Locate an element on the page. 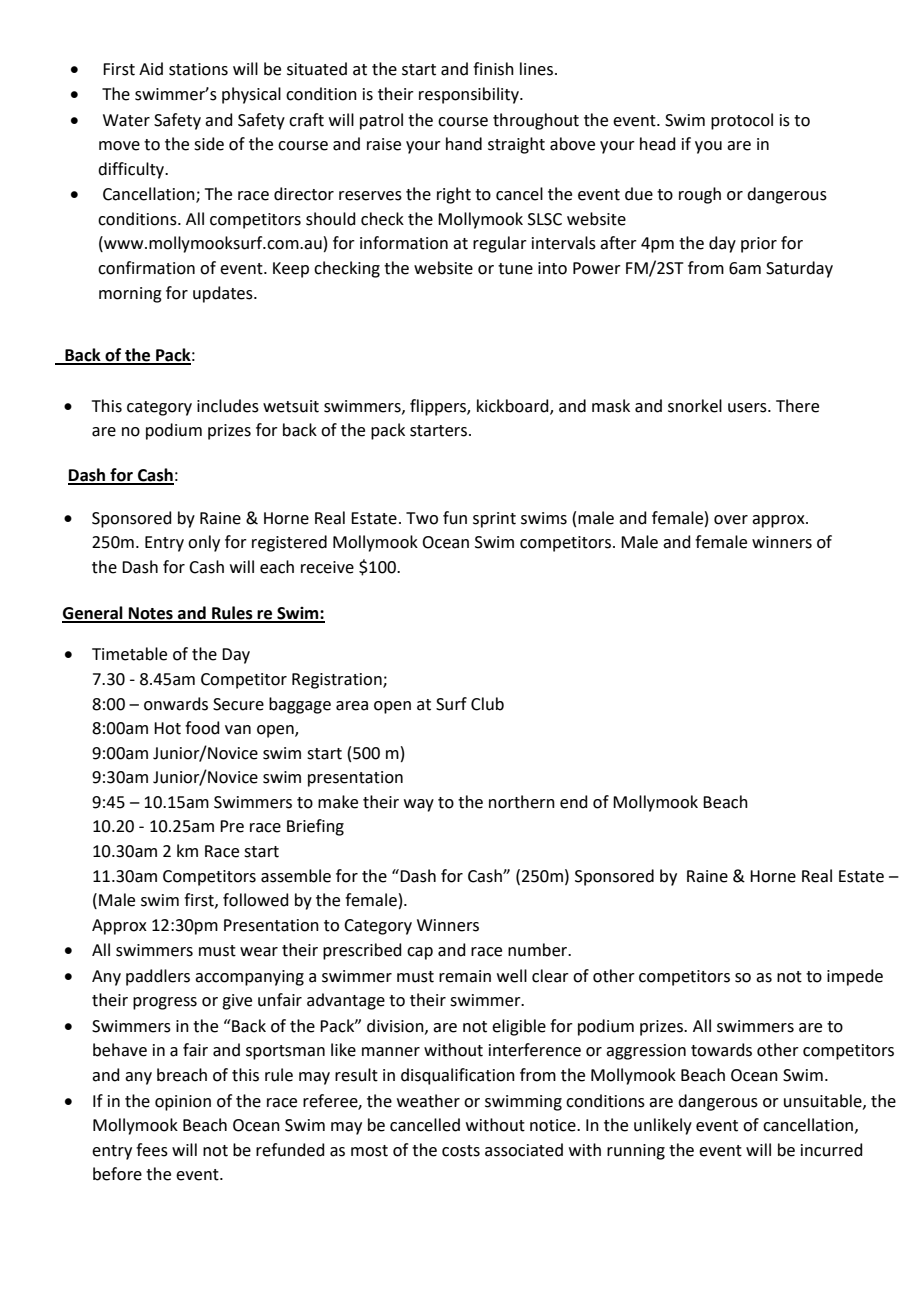 The image size is (924, 1308). users is located at coordinates (748, 408).
